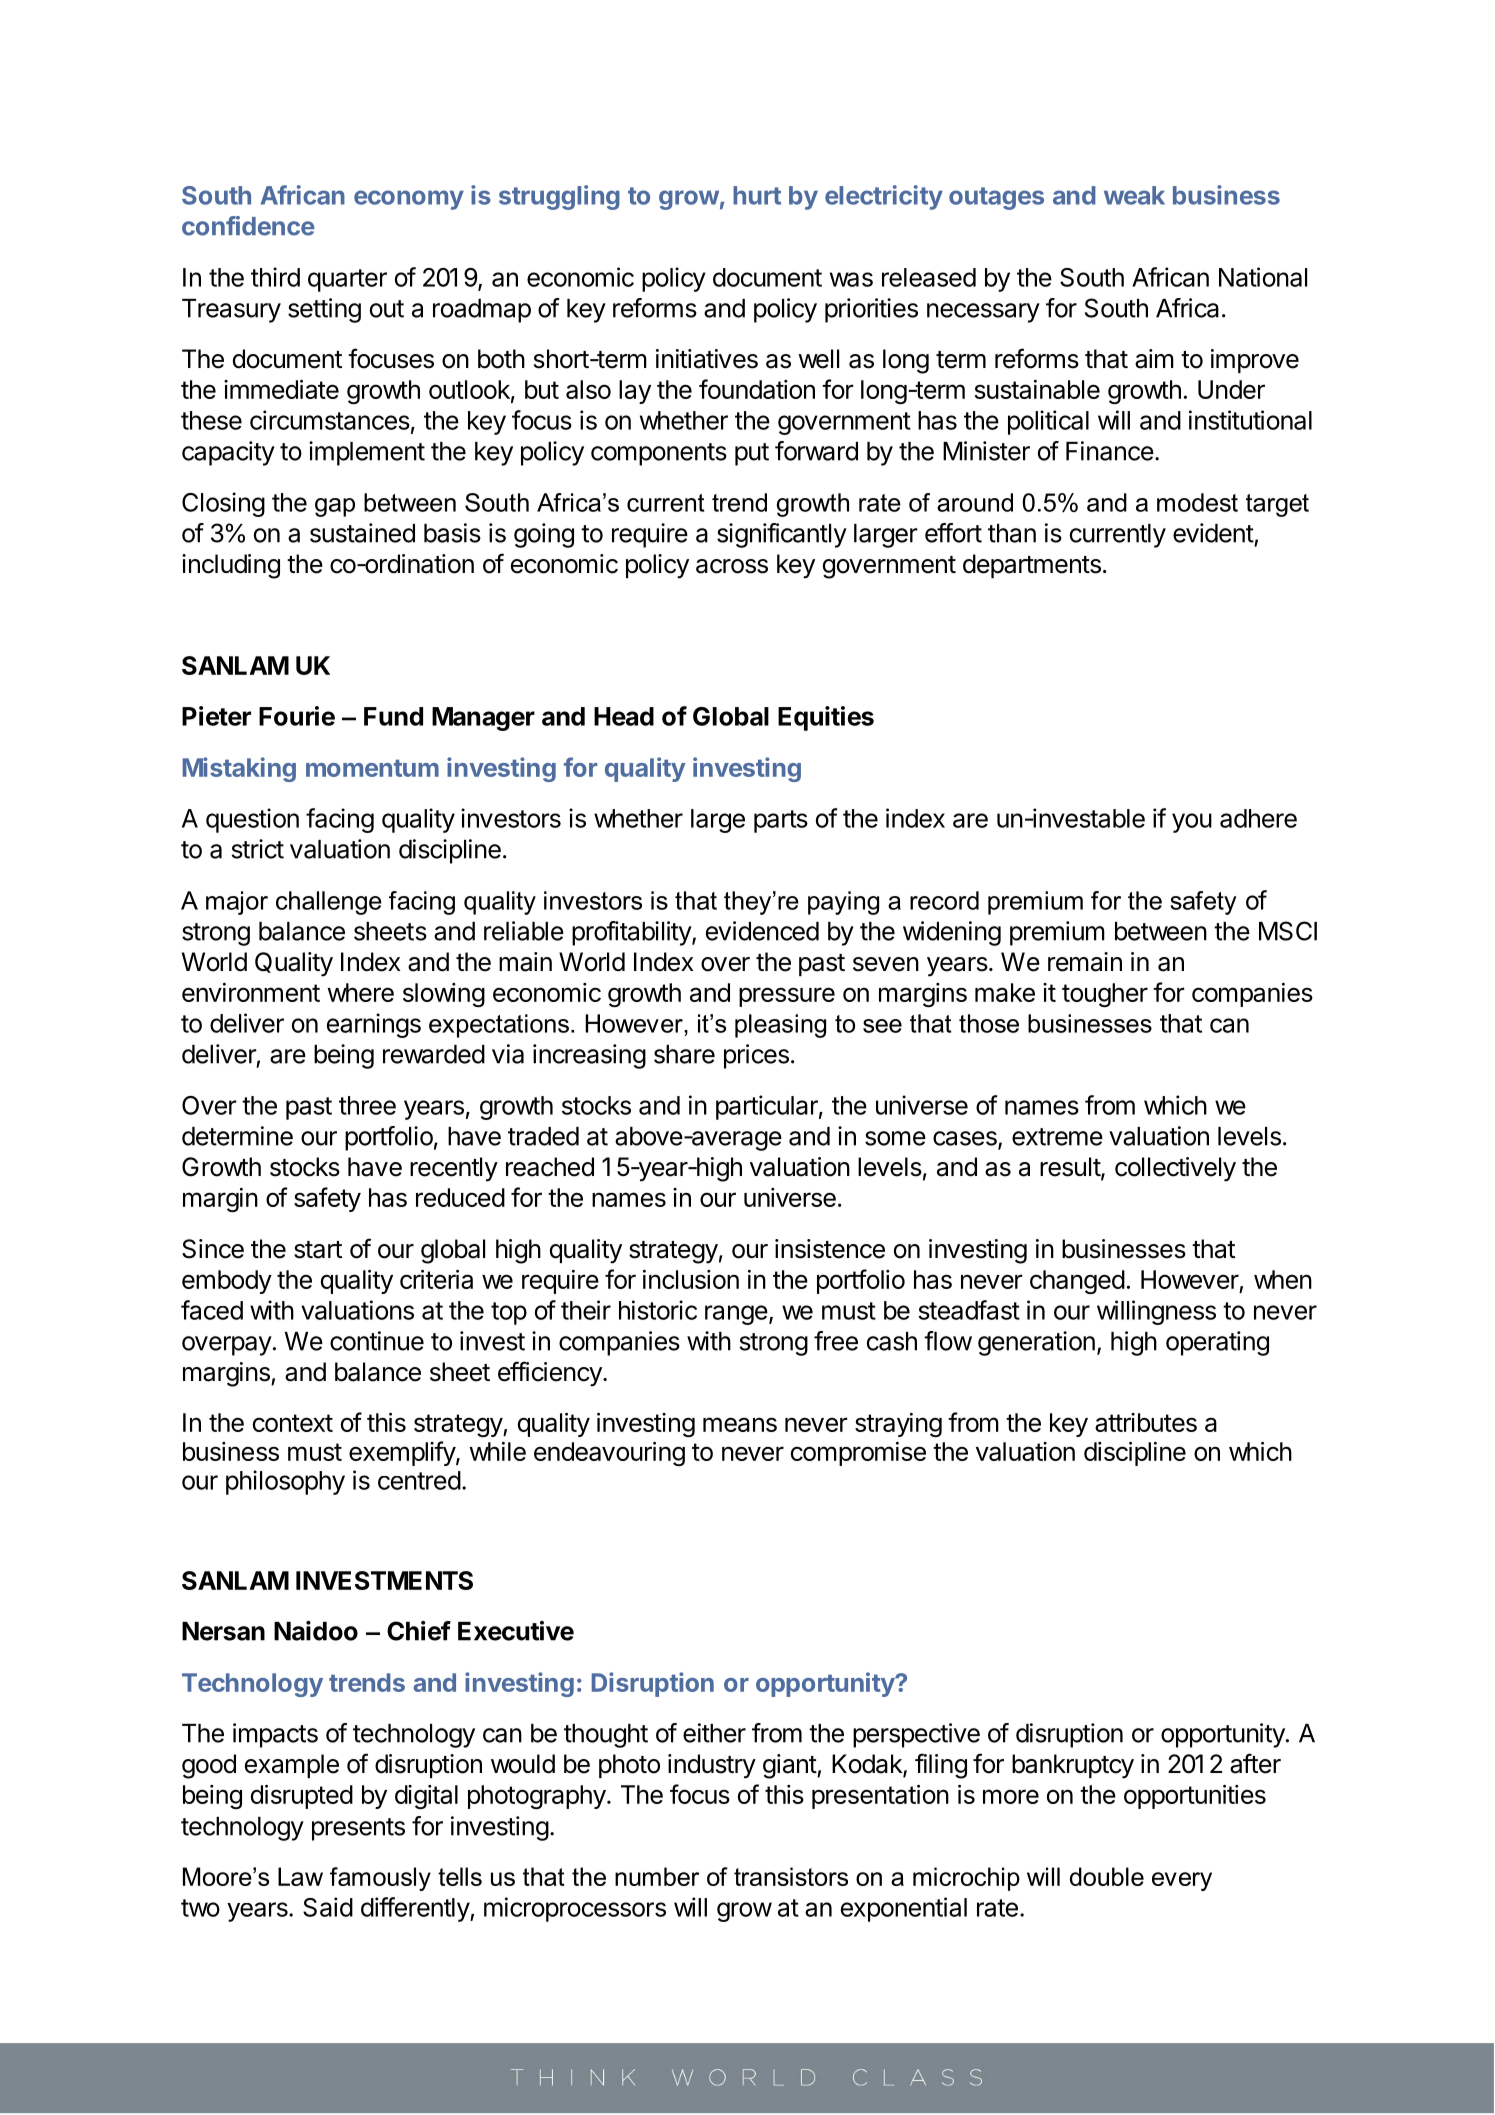  What do you see at coordinates (1134, 195) in the screenshot?
I see `weak` at bounding box center [1134, 195].
